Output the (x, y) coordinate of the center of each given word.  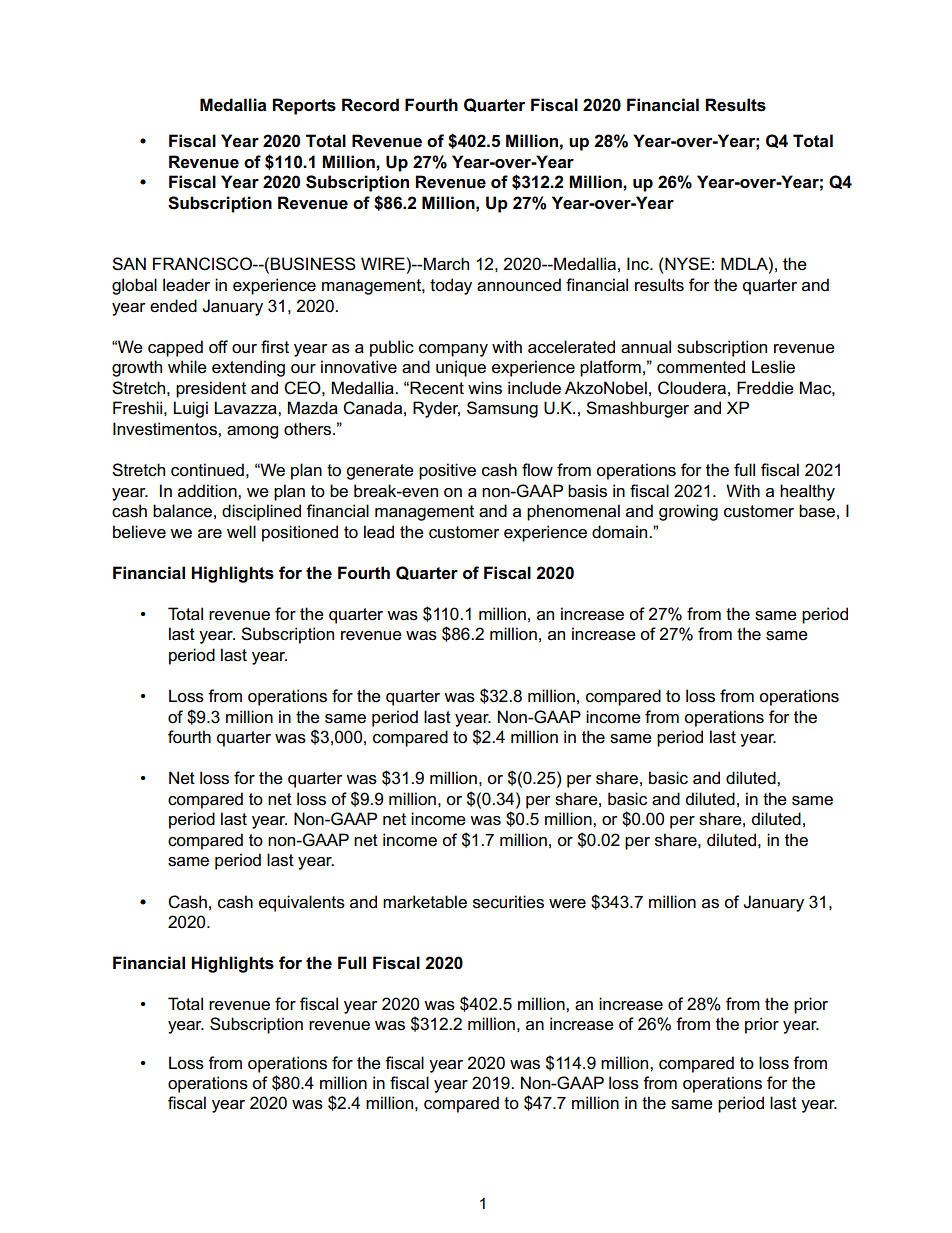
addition (208, 490)
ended (173, 306)
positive (447, 471)
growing (688, 512)
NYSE (687, 264)
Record (370, 105)
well (241, 532)
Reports (304, 106)
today (451, 286)
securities (508, 902)
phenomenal (573, 512)
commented (701, 367)
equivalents (302, 903)
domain (621, 532)
